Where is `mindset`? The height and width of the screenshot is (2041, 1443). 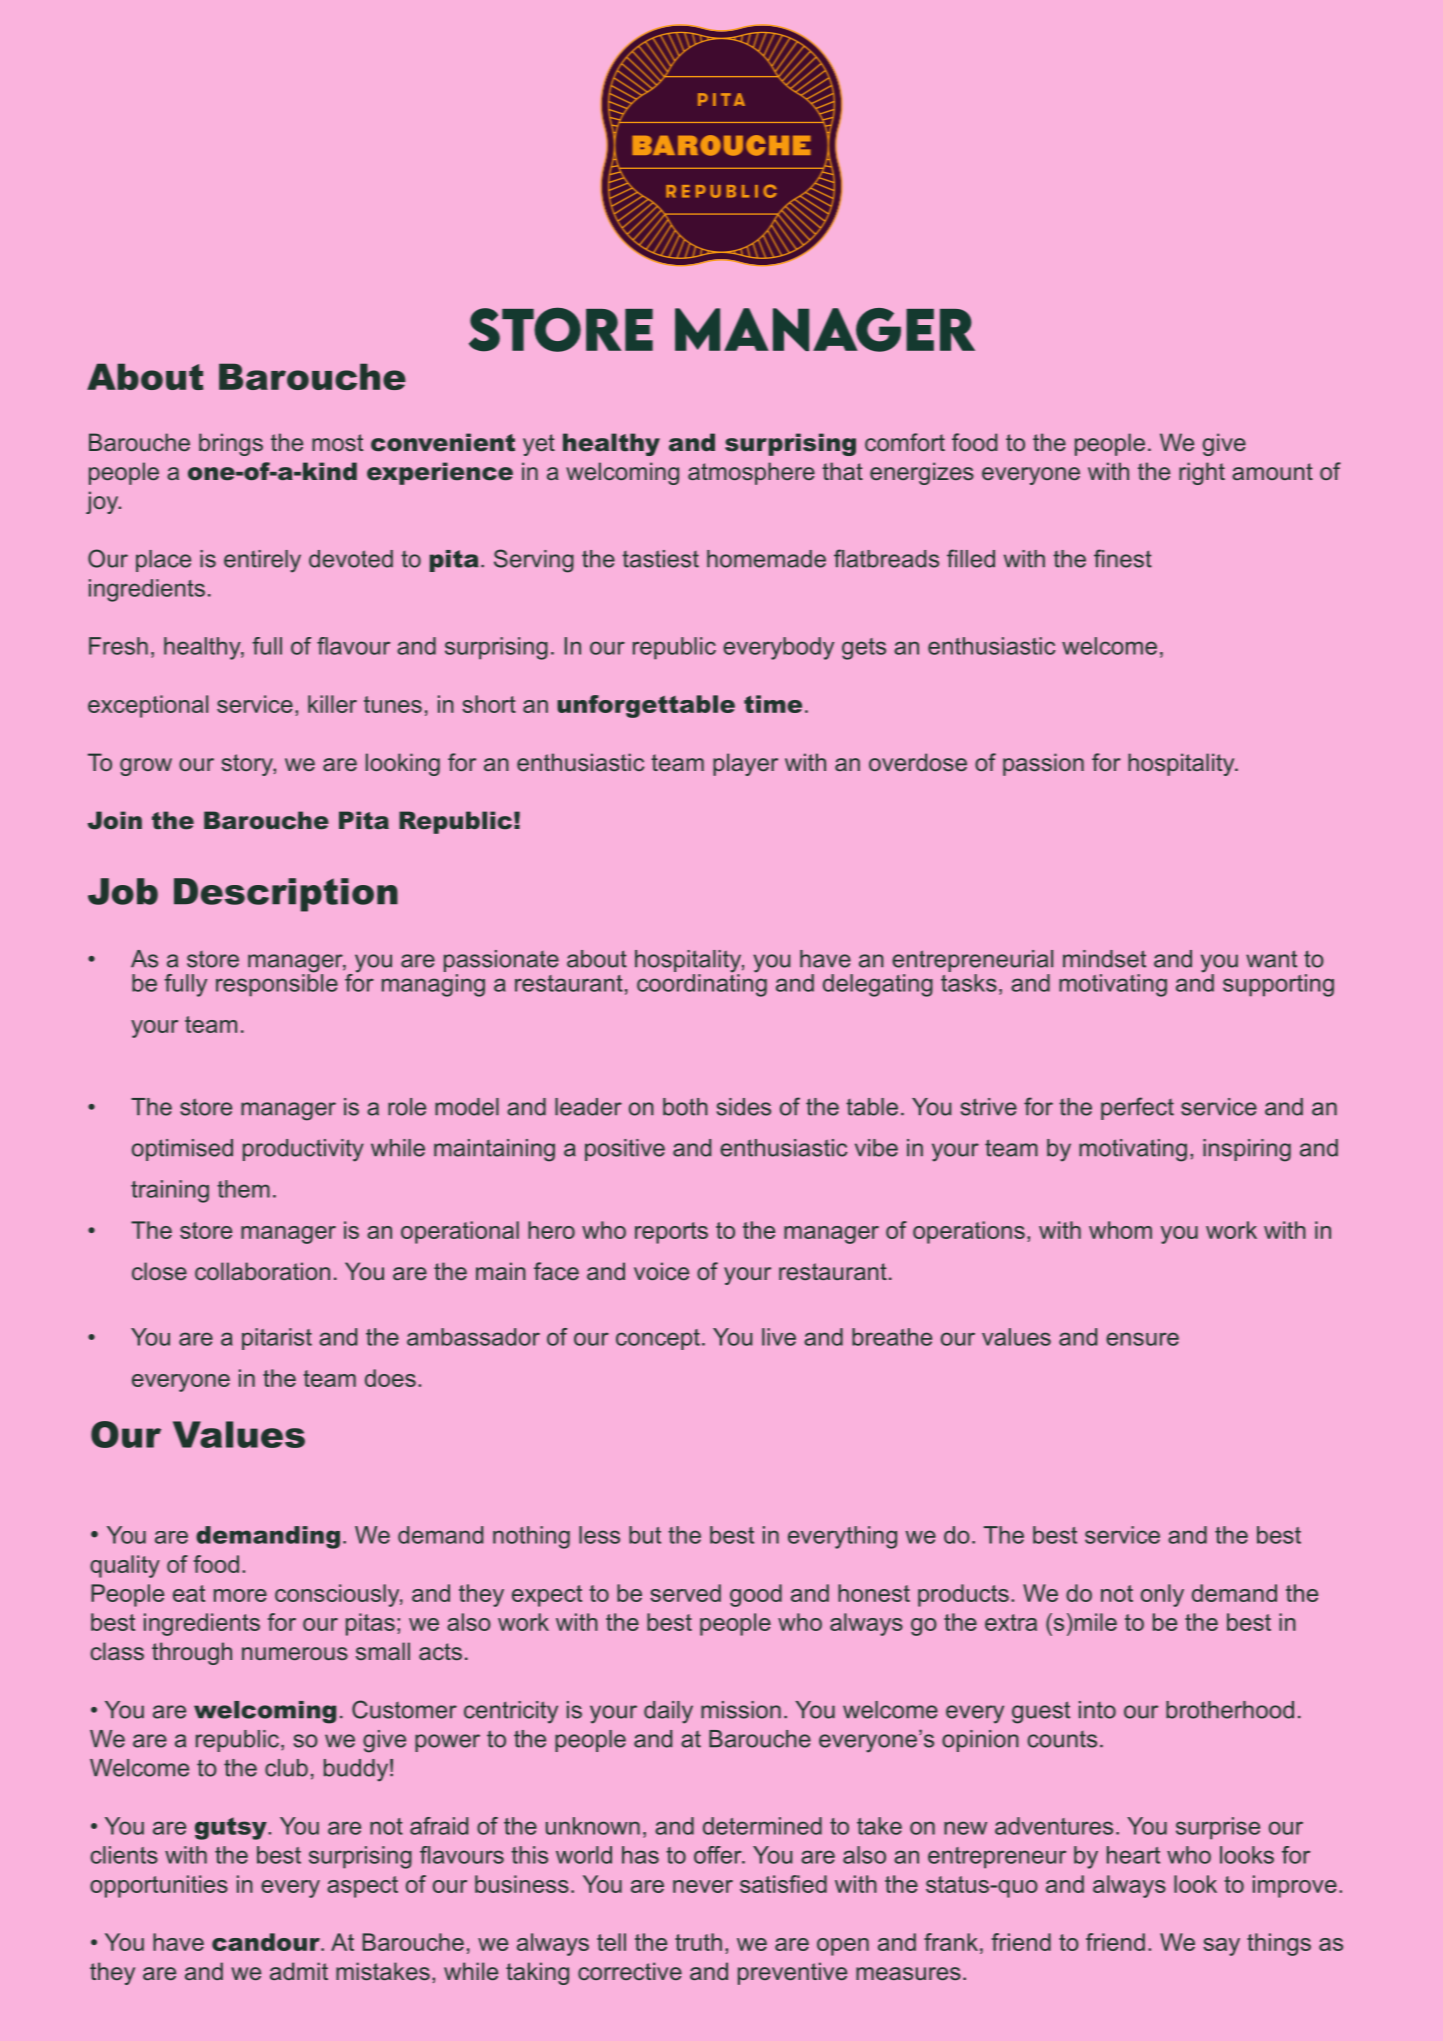
mindset is located at coordinates (1104, 959).
